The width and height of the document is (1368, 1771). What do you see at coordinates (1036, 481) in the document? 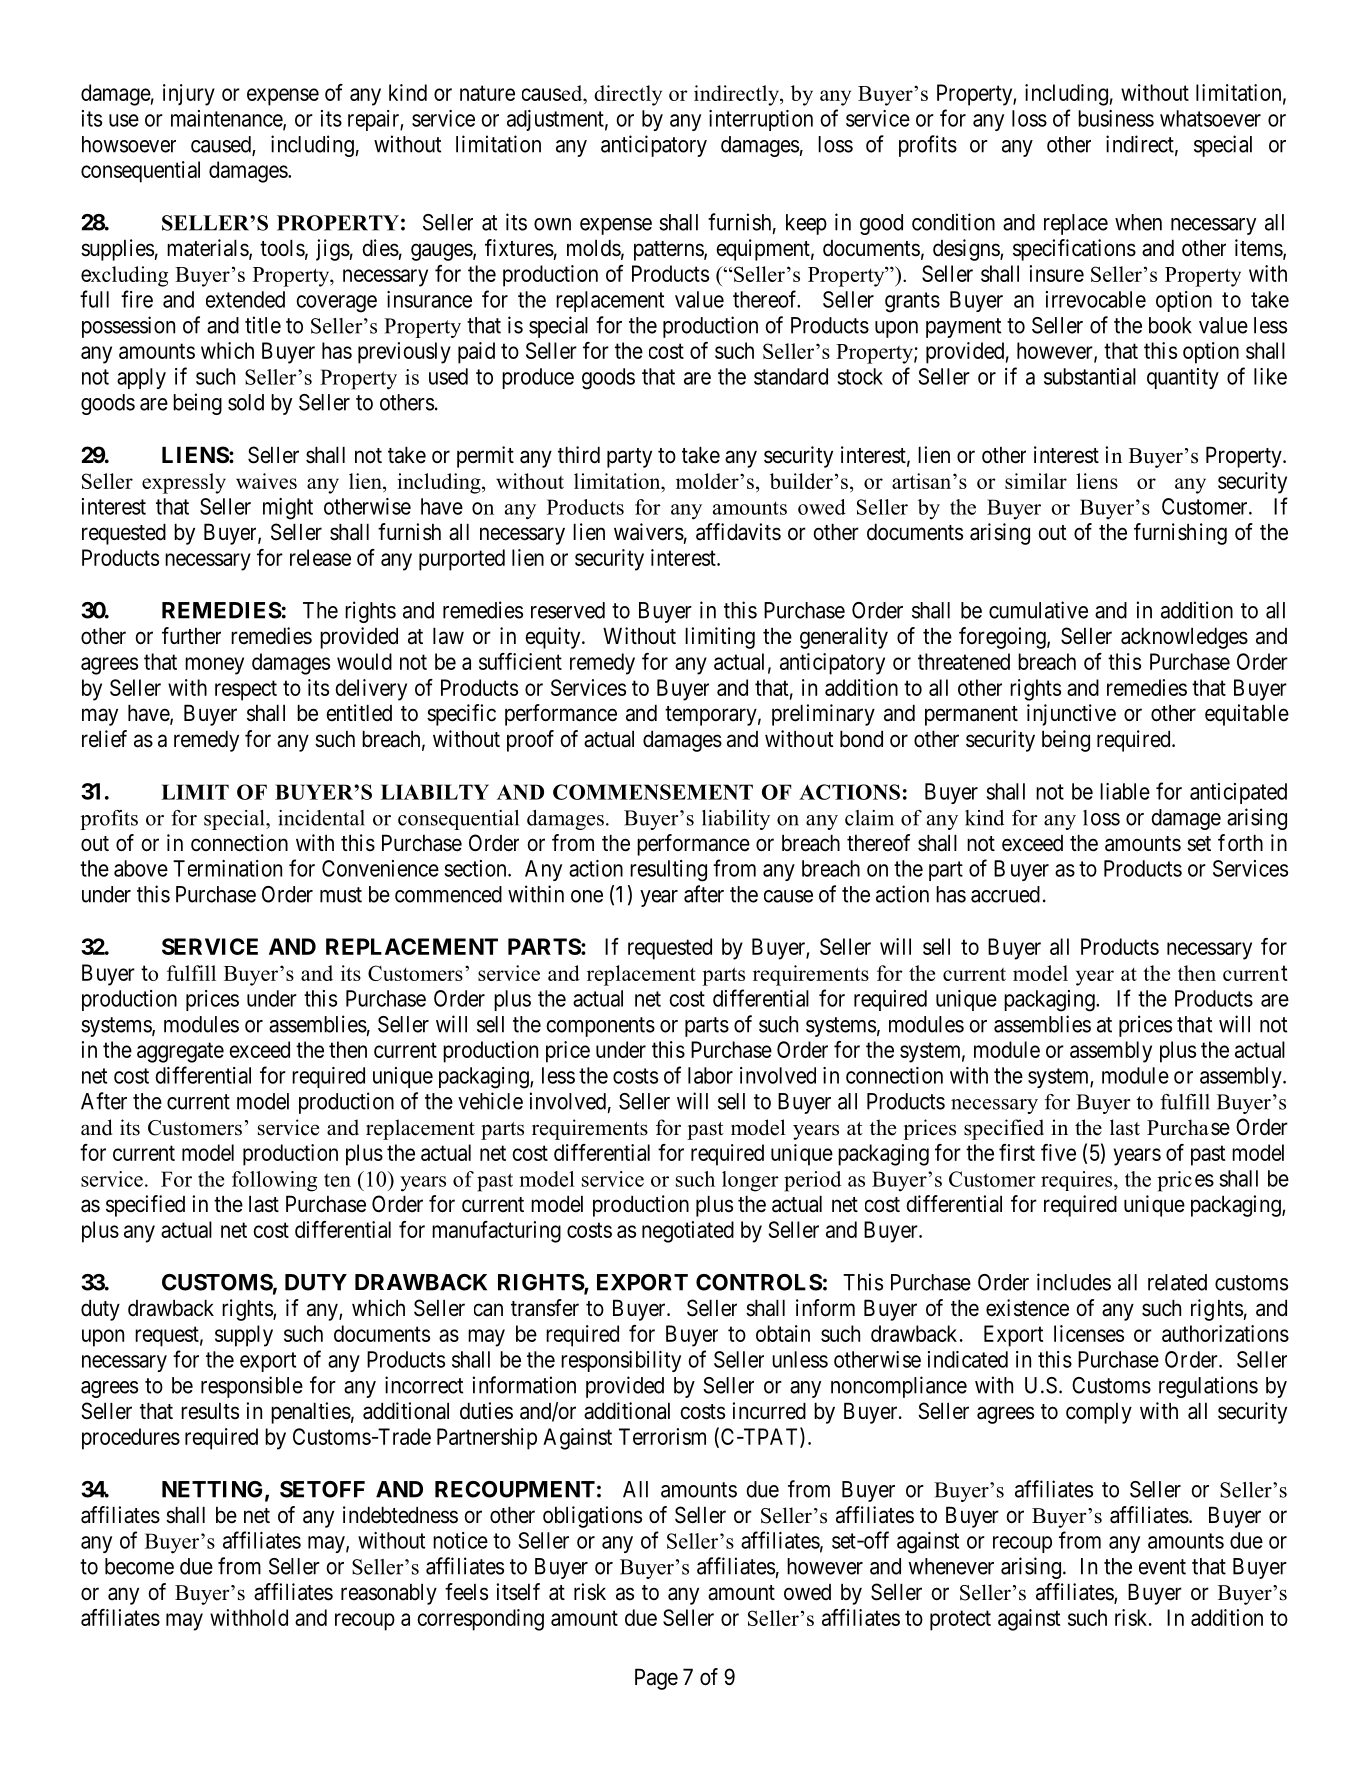
I see `similar` at bounding box center [1036, 481].
